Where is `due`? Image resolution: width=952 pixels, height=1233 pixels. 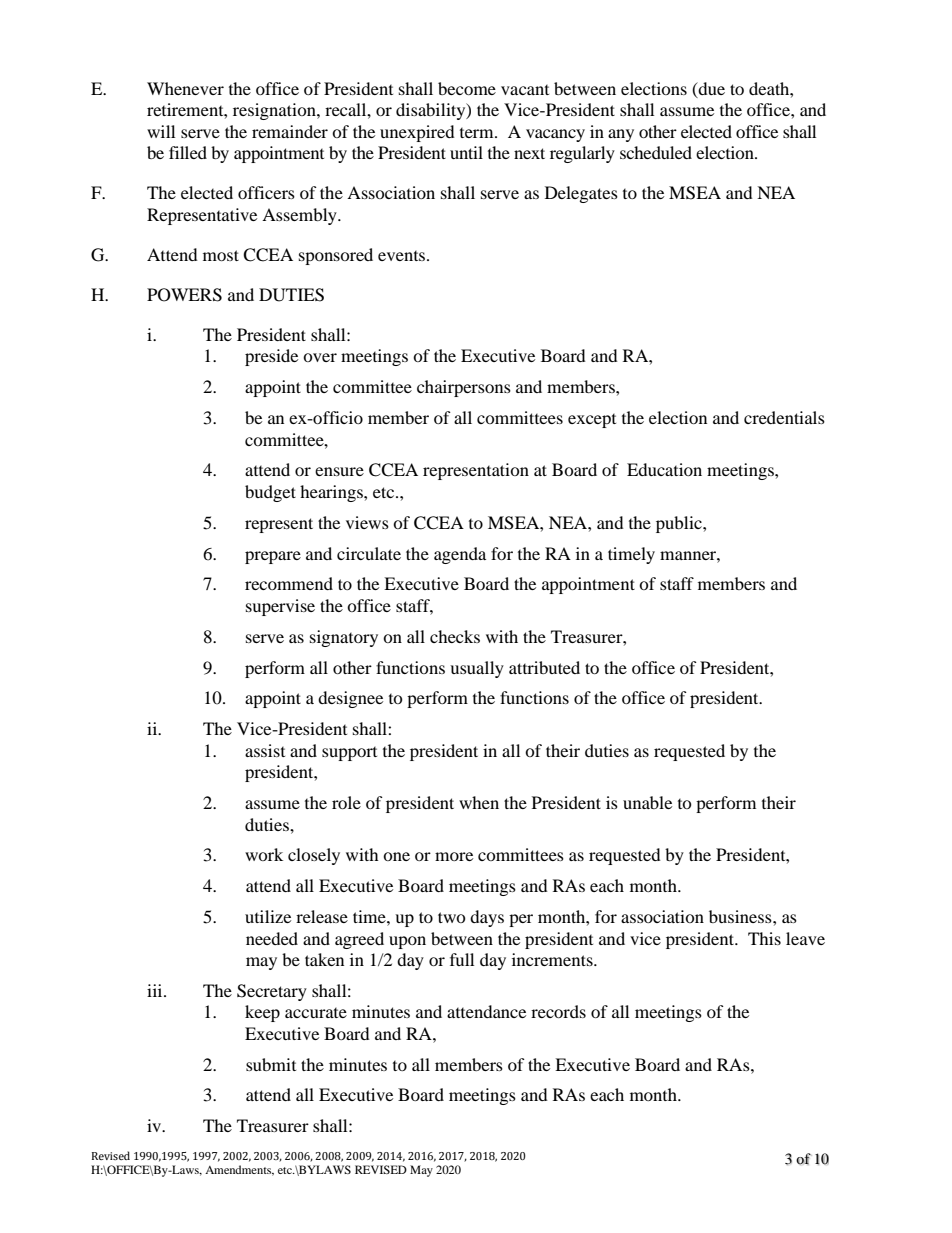 due is located at coordinates (710, 89).
